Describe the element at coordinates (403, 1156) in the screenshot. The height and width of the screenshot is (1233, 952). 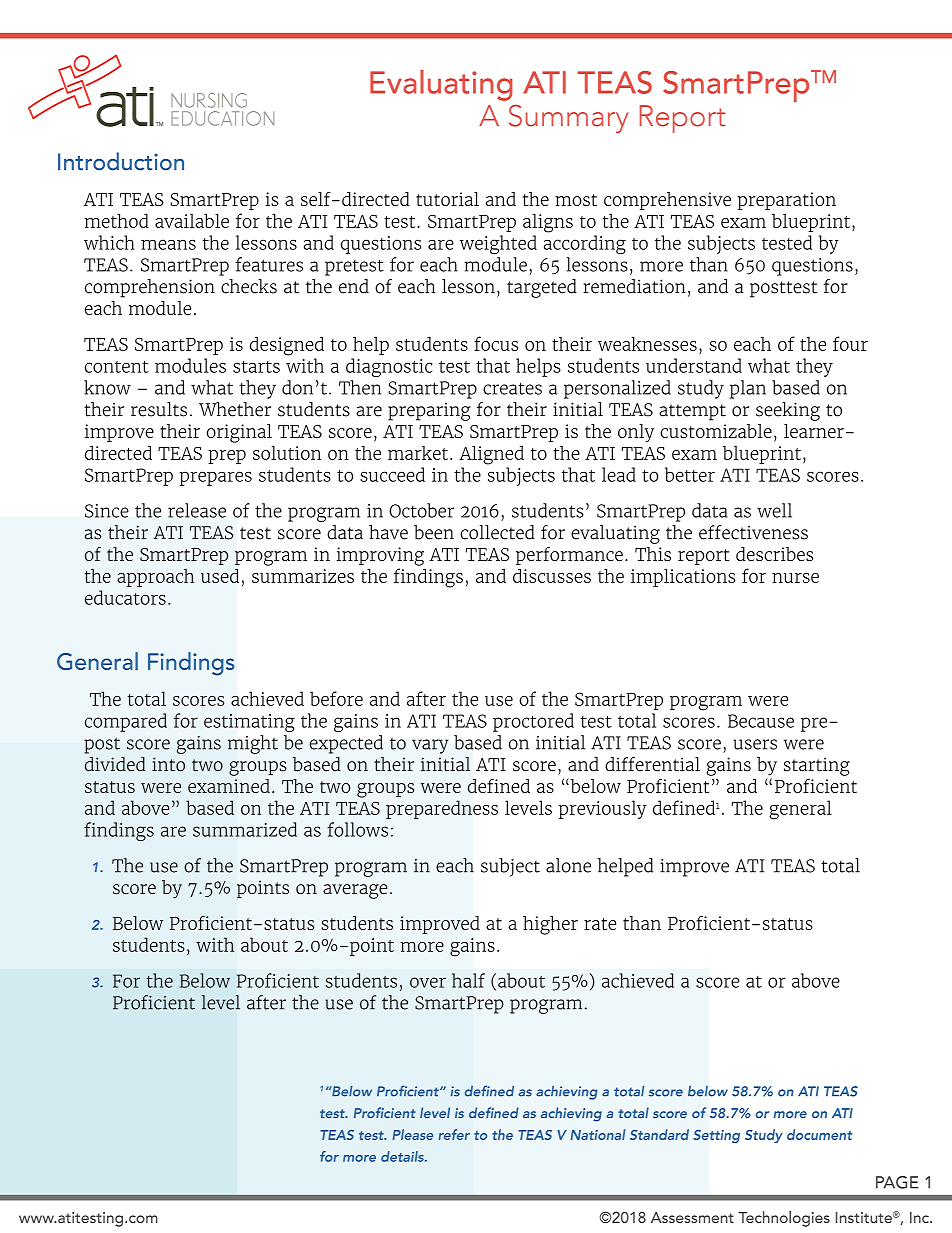
I see `details` at that location.
